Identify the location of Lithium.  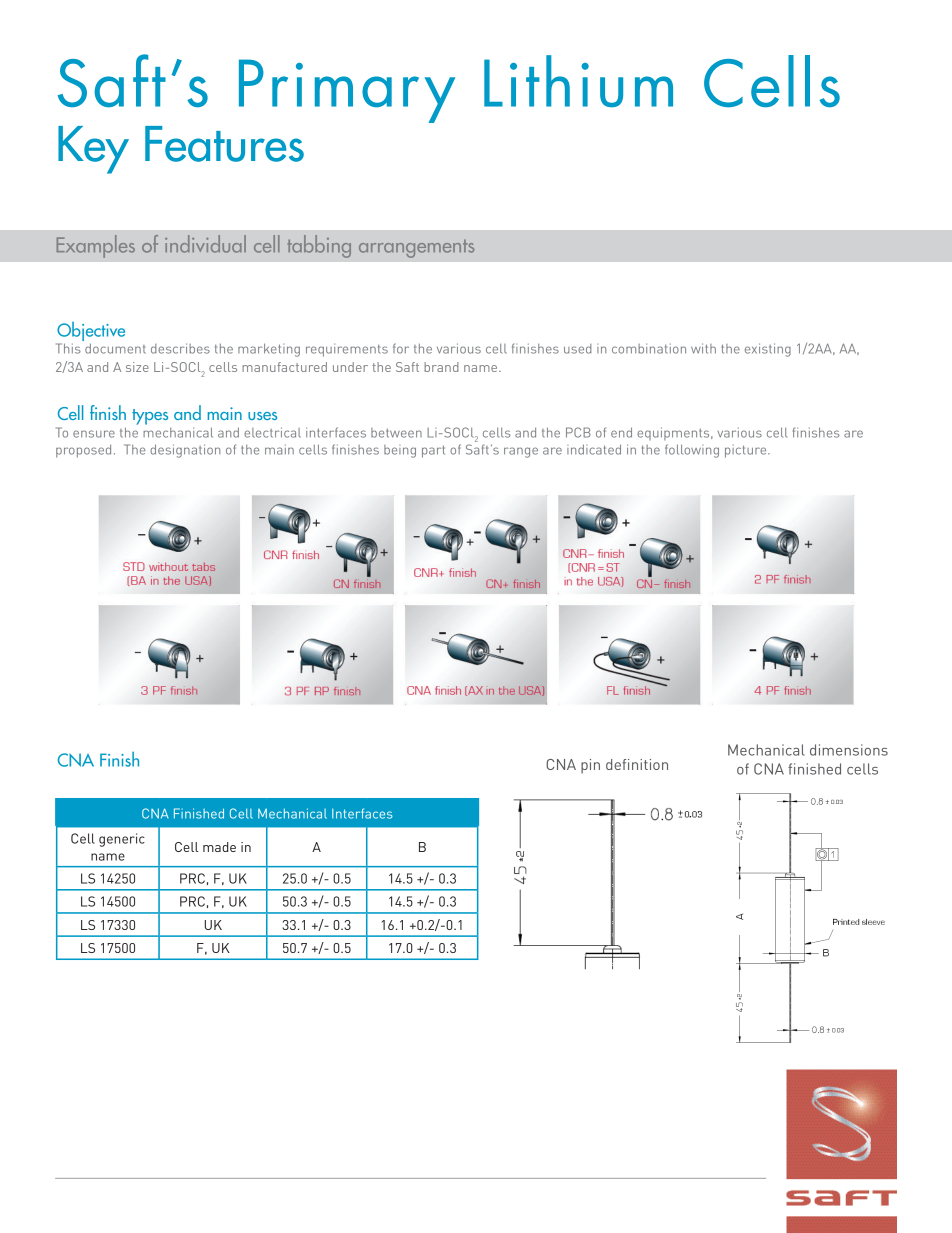
(578, 81).
